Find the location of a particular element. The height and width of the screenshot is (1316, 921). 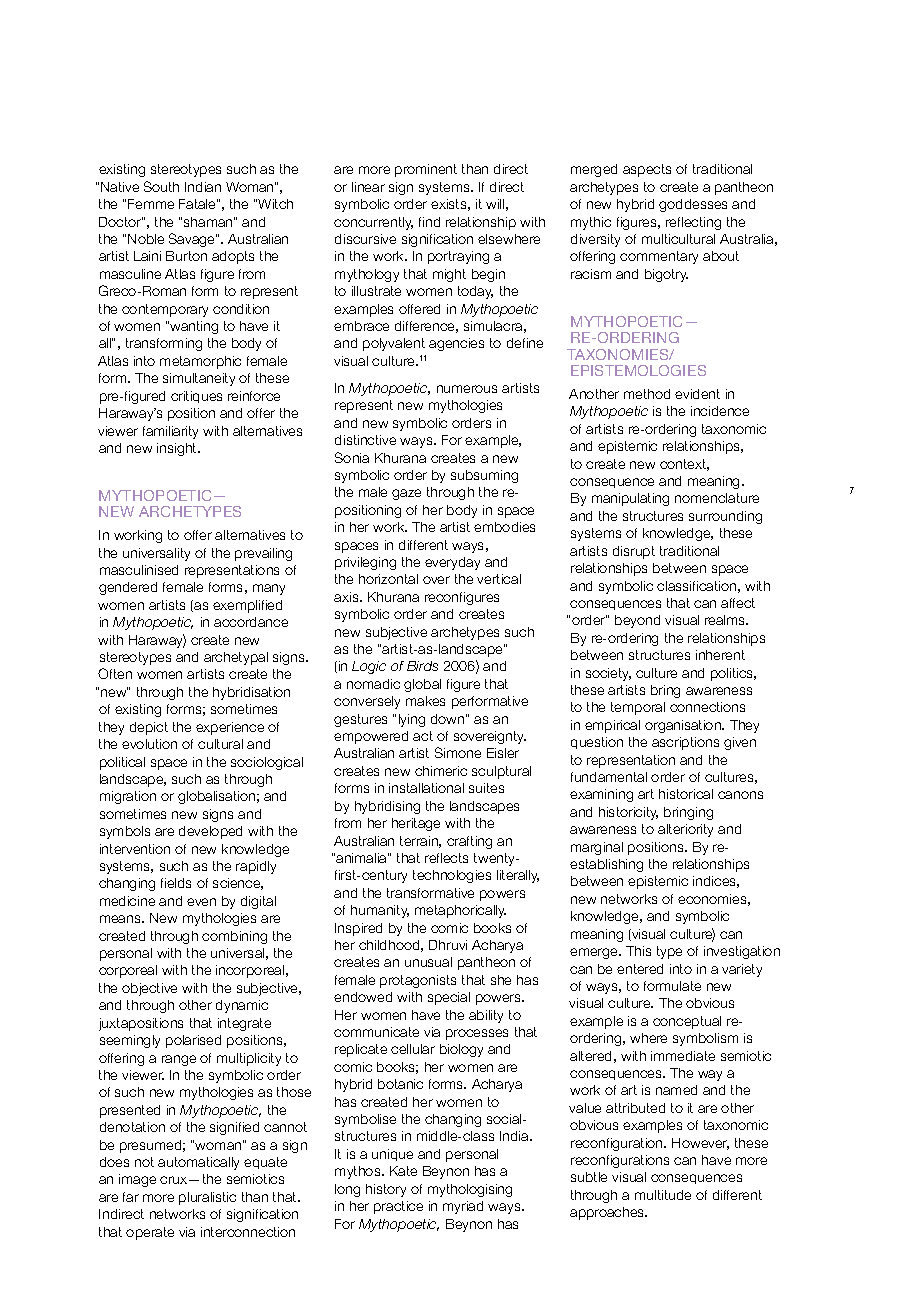

find is located at coordinates (429, 222).
